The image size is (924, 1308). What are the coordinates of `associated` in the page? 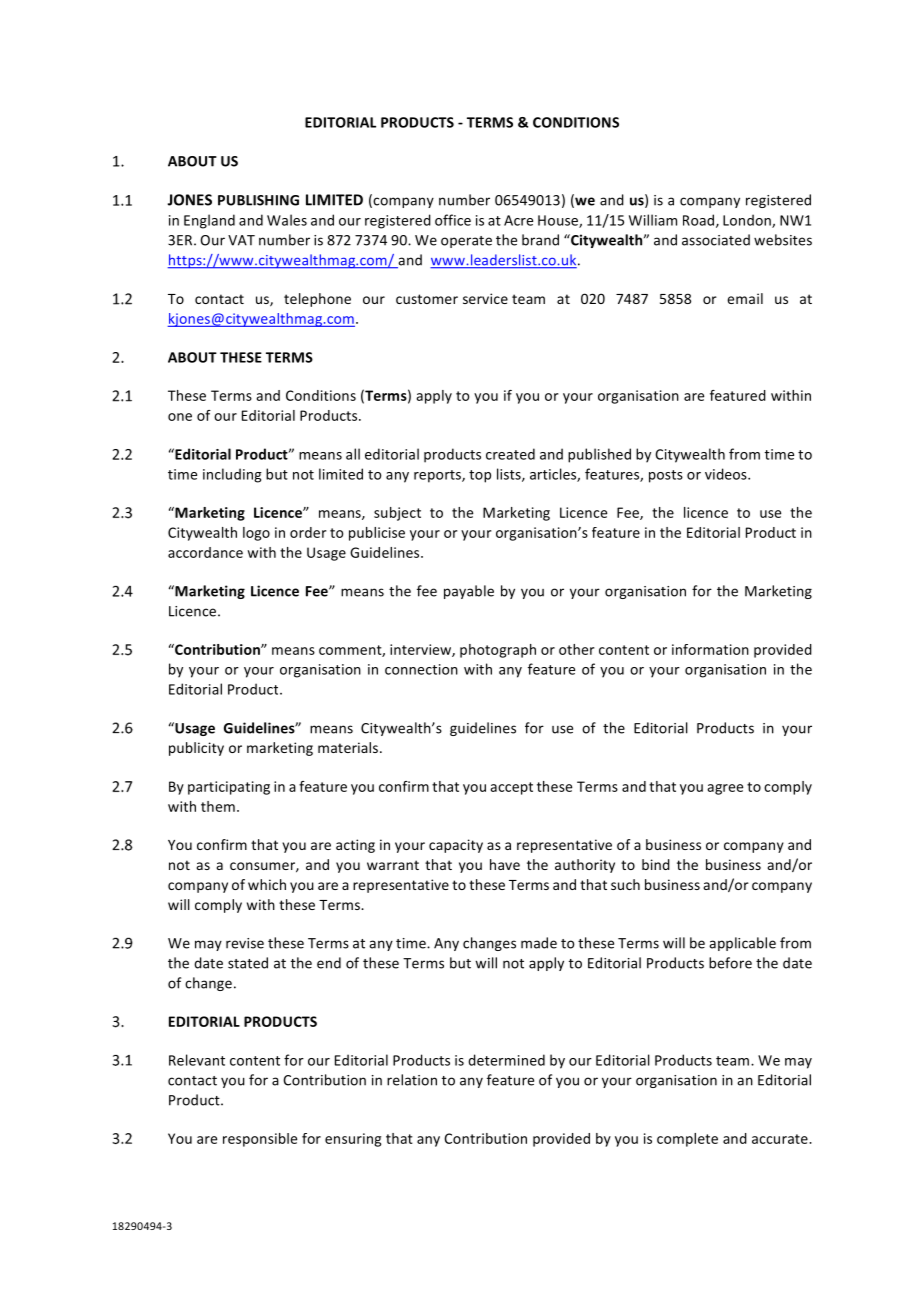 It's located at (716, 240).
